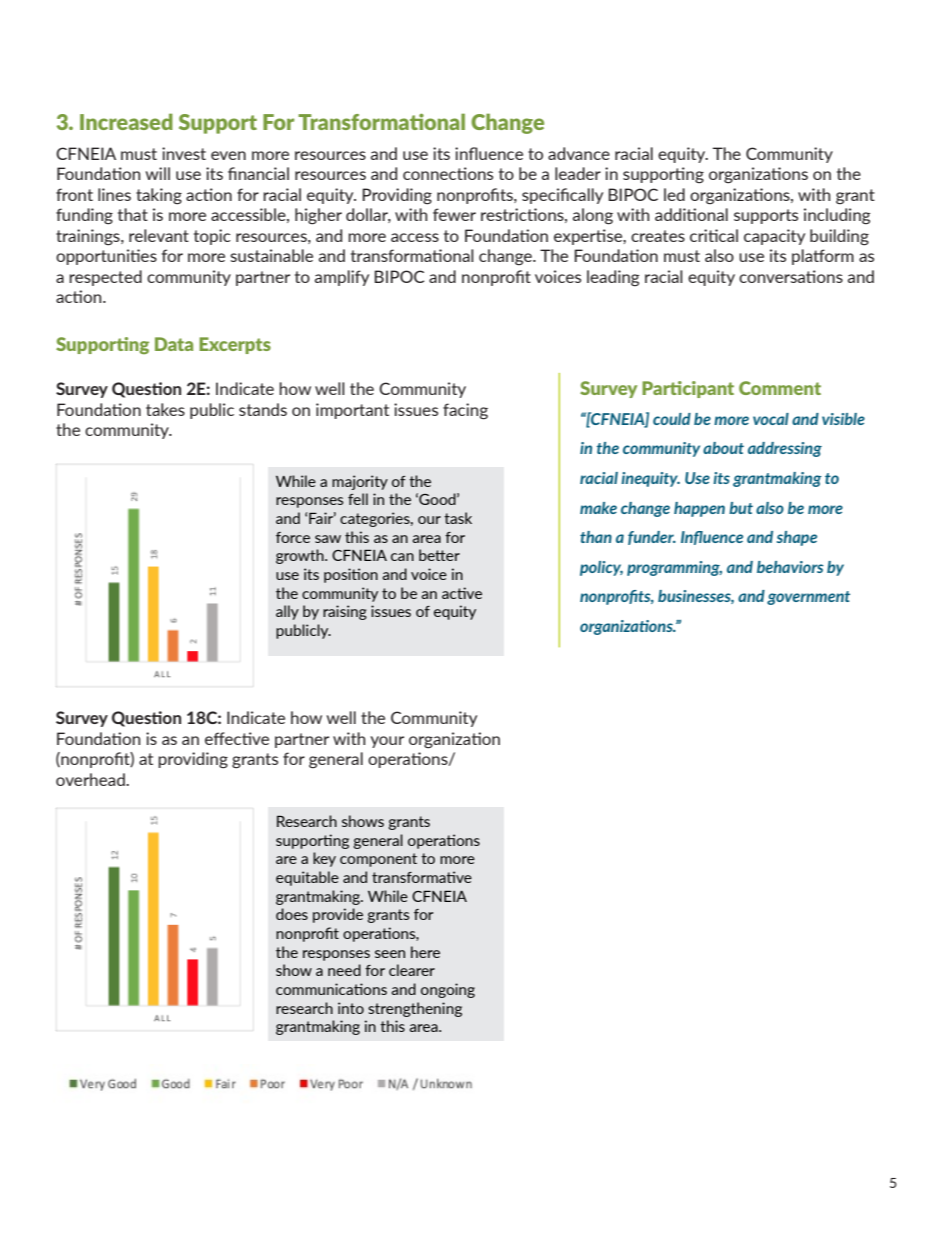 The width and height of the document is (952, 1233). What do you see at coordinates (301, 556) in the document?
I see `growth` at bounding box center [301, 556].
